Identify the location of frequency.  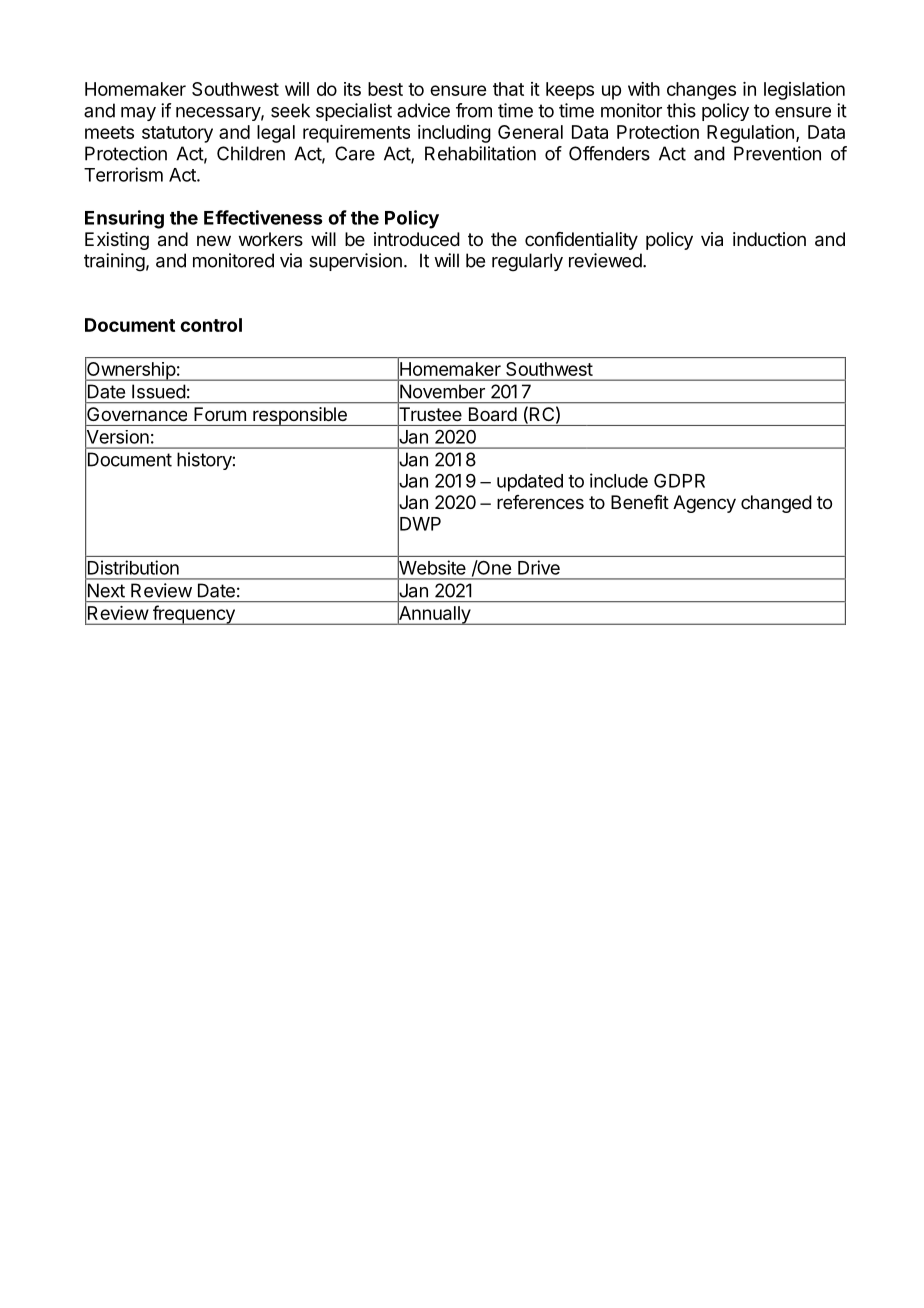
(193, 615).
